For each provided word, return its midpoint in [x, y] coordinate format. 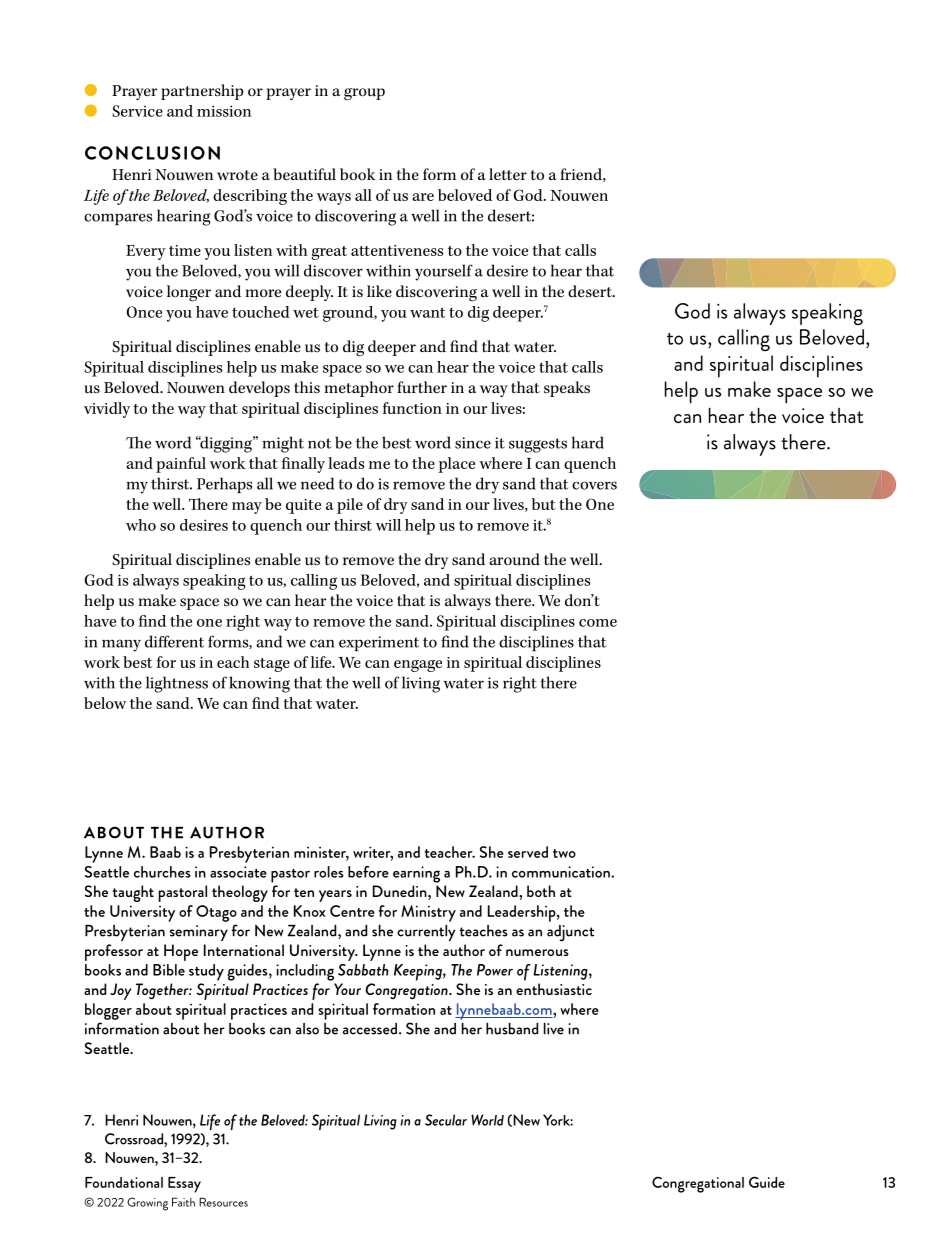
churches [162, 872]
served [528, 852]
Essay [184, 1185]
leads [346, 463]
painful [181, 465]
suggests [538, 445]
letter [508, 174]
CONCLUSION [152, 153]
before [368, 872]
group [364, 94]
